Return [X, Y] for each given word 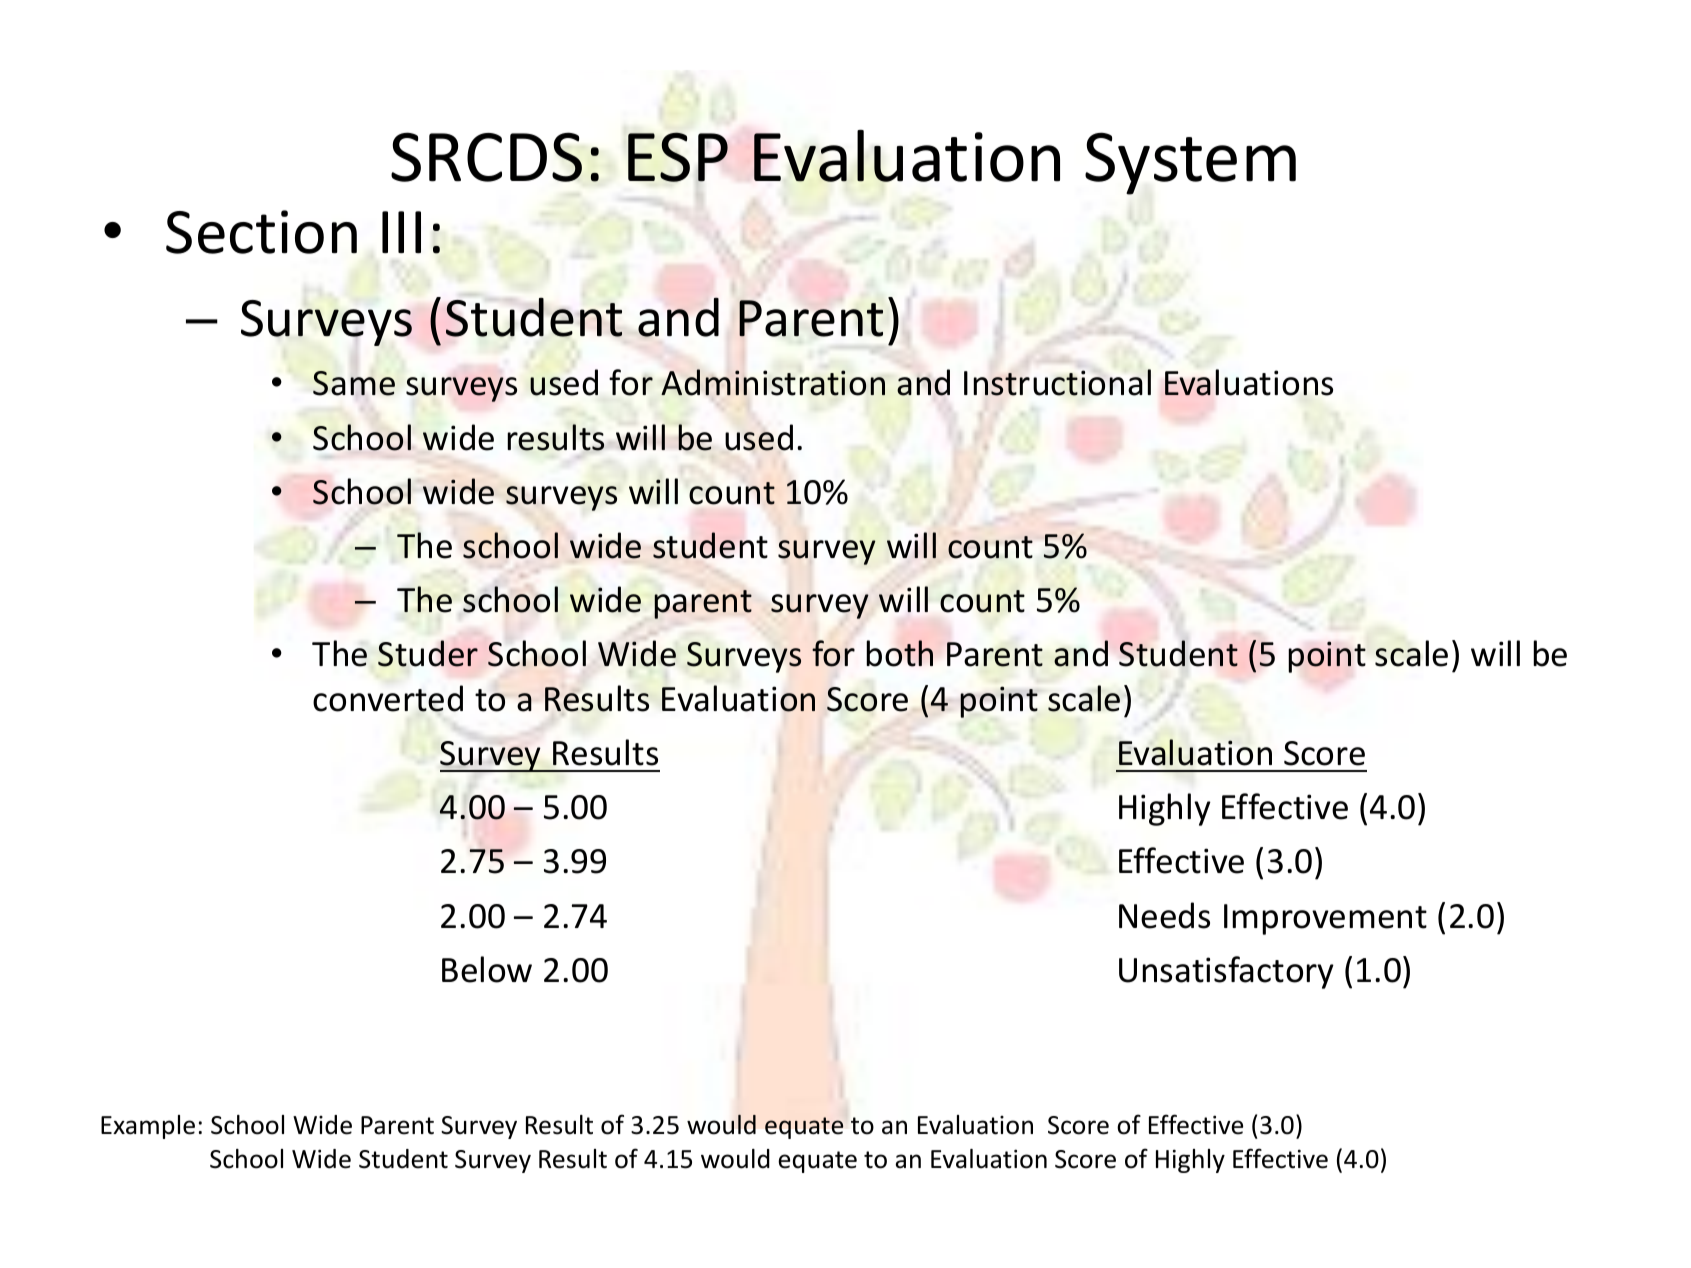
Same [354, 383]
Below [487, 969]
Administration [773, 382]
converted [388, 698]
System [1190, 163]
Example [148, 1127]
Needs [1164, 915]
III [401, 232]
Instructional [1057, 382]
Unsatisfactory [1226, 972]
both [899, 653]
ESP [678, 157]
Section [261, 232]
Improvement [1325, 919]
